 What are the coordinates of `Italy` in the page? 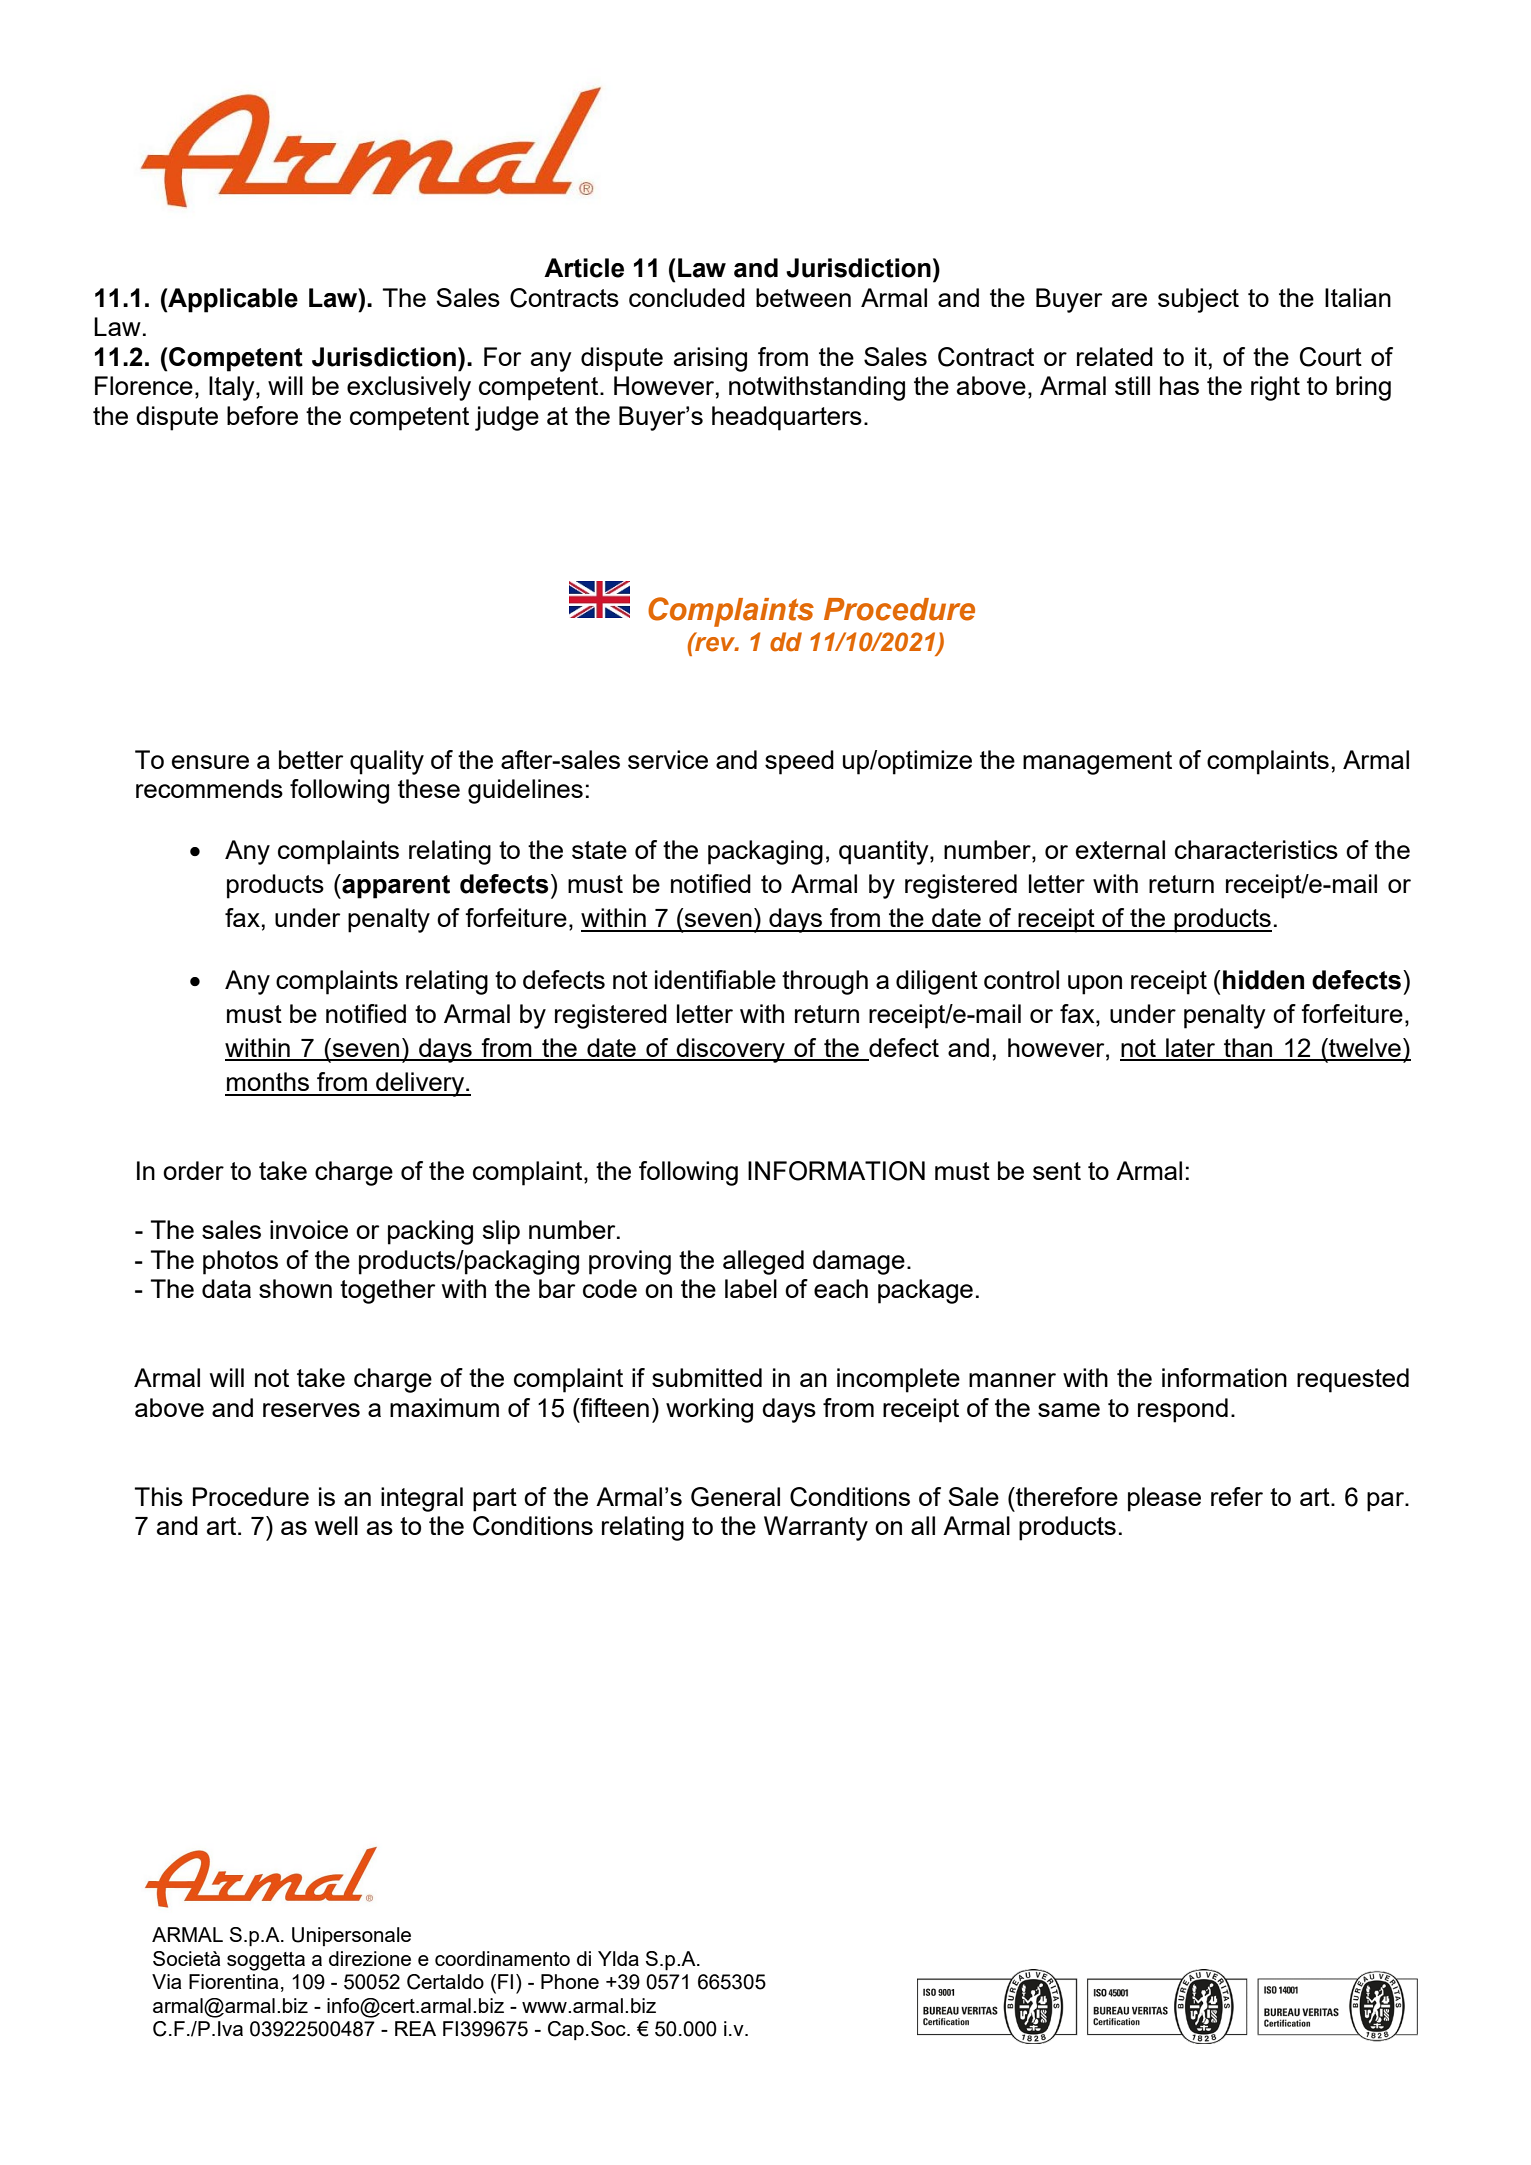 It's located at (233, 388).
